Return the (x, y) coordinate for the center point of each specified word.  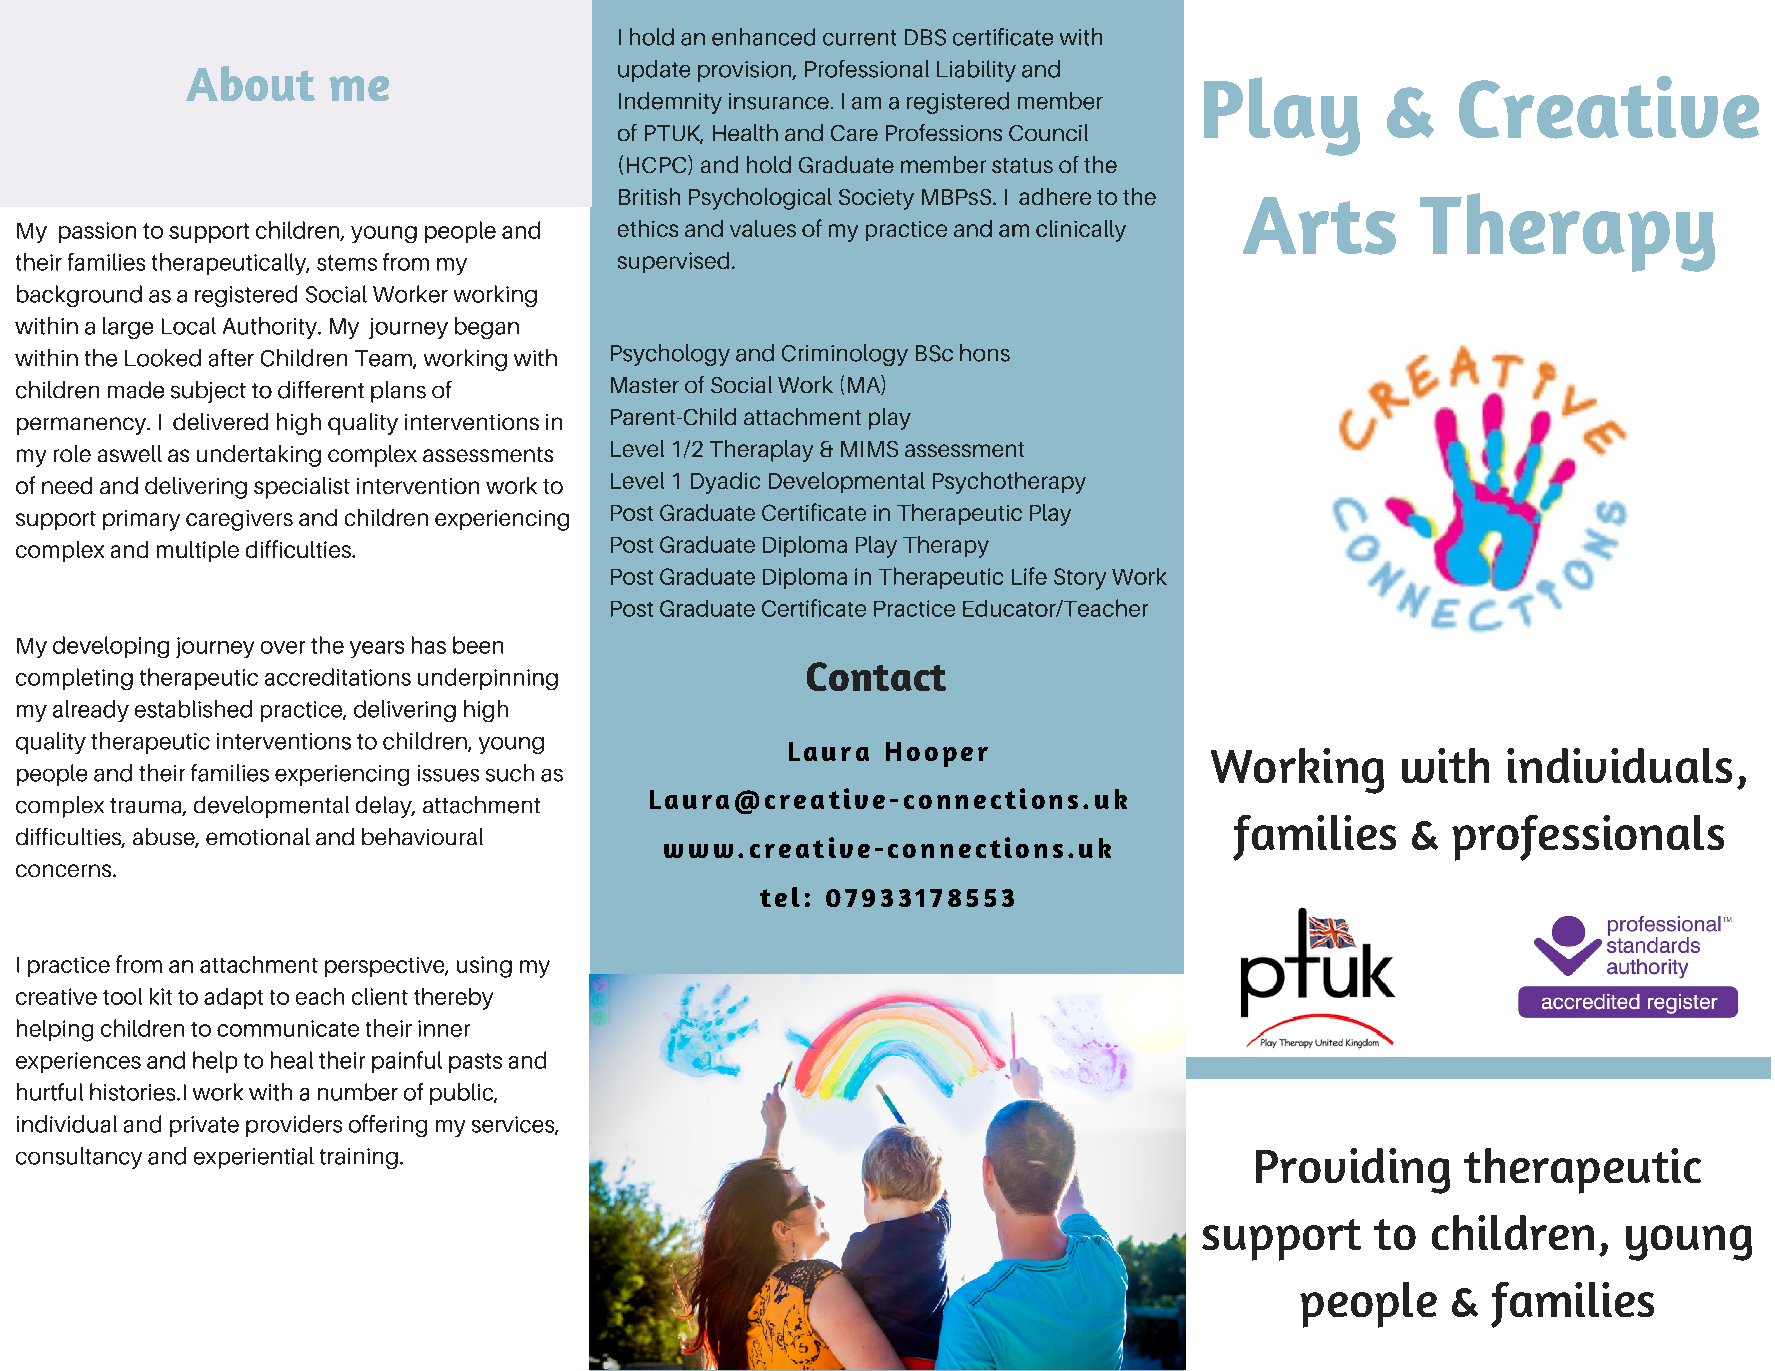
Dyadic (725, 483)
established (193, 709)
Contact (876, 676)
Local (189, 326)
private (204, 1126)
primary (141, 520)
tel (780, 897)
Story (1080, 579)
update (654, 71)
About (250, 83)
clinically (1081, 231)
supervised (673, 262)
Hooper (937, 754)
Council (1048, 132)
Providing (1353, 1171)
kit (161, 996)
